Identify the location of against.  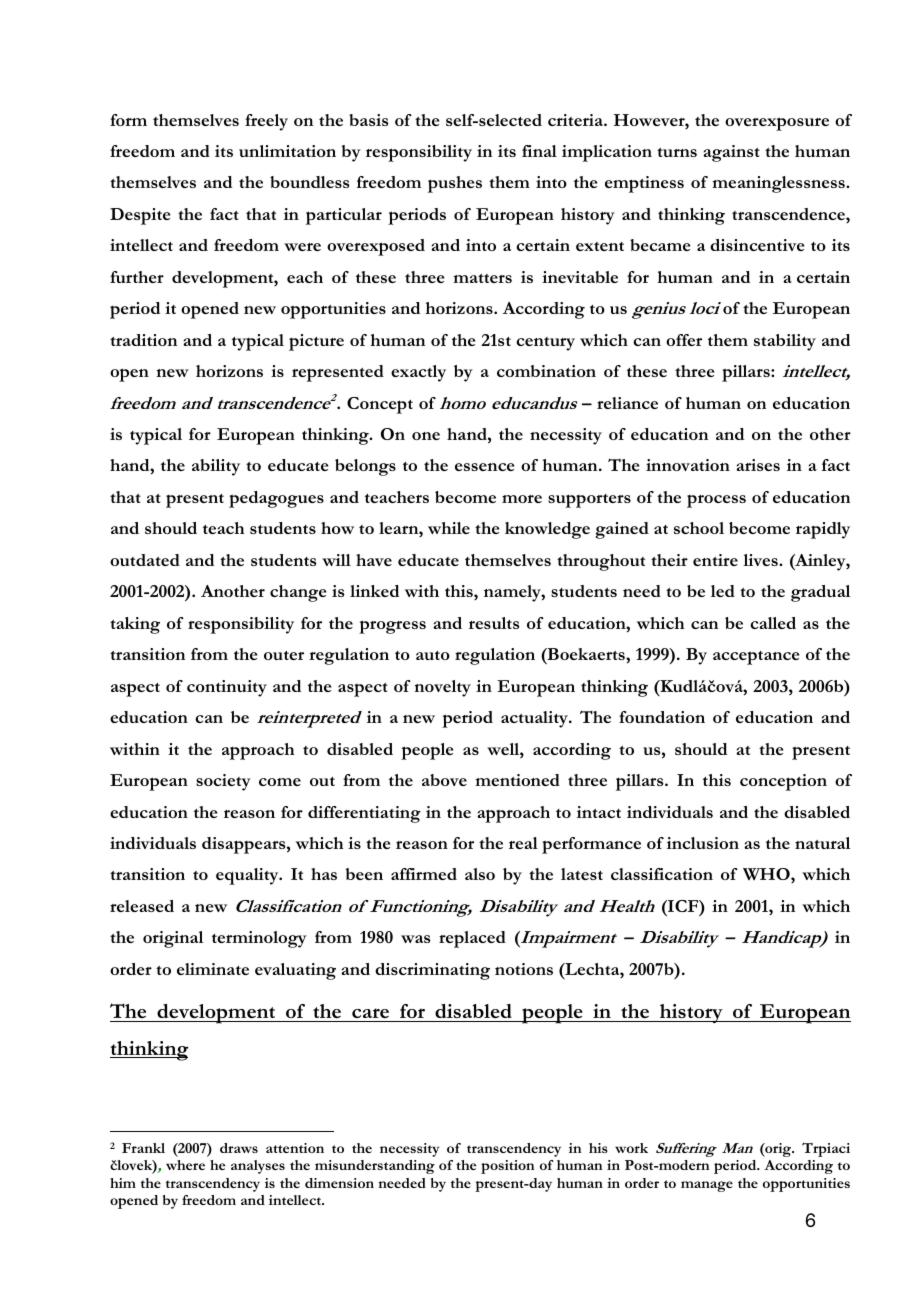
(731, 153).
